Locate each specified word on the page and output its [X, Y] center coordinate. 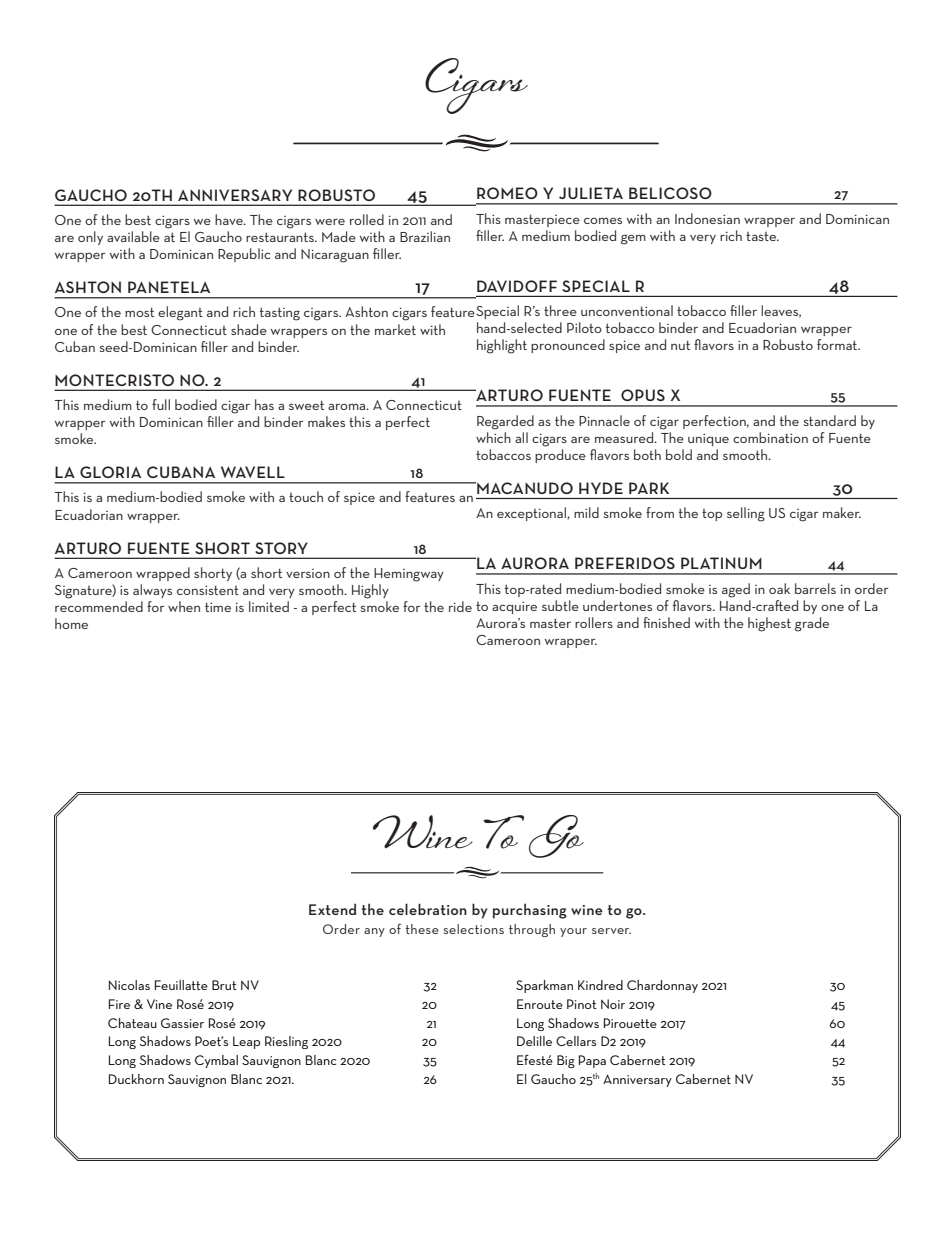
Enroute [540, 1004]
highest [769, 624]
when [184, 606]
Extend [332, 909]
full [161, 404]
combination [770, 437]
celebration [428, 909]
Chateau [132, 1023]
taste [762, 236]
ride [460, 606]
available [133, 236]
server [611, 931]
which [493, 437]
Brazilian [425, 236]
